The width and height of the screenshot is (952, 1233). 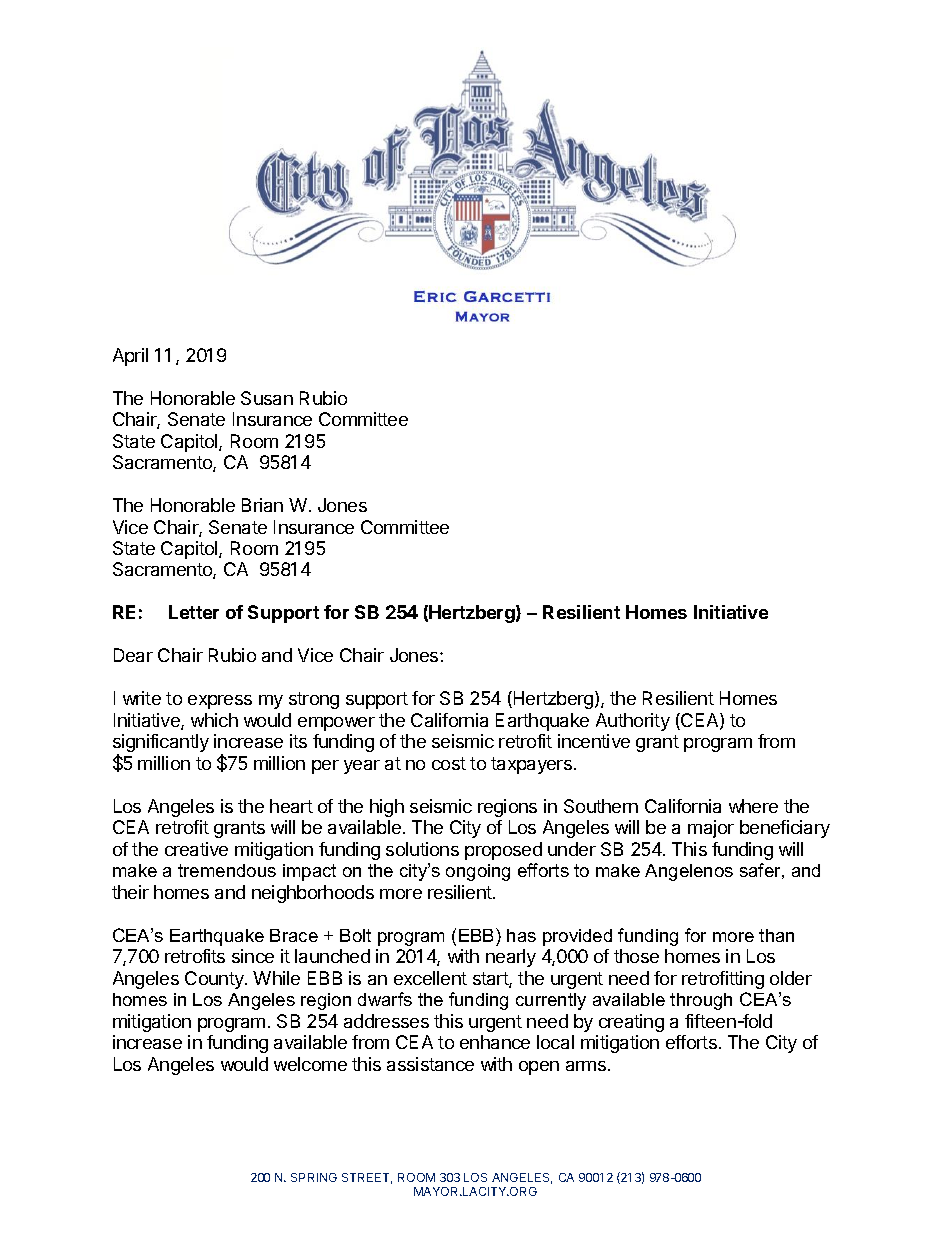 I want to click on cost, so click(x=449, y=763).
